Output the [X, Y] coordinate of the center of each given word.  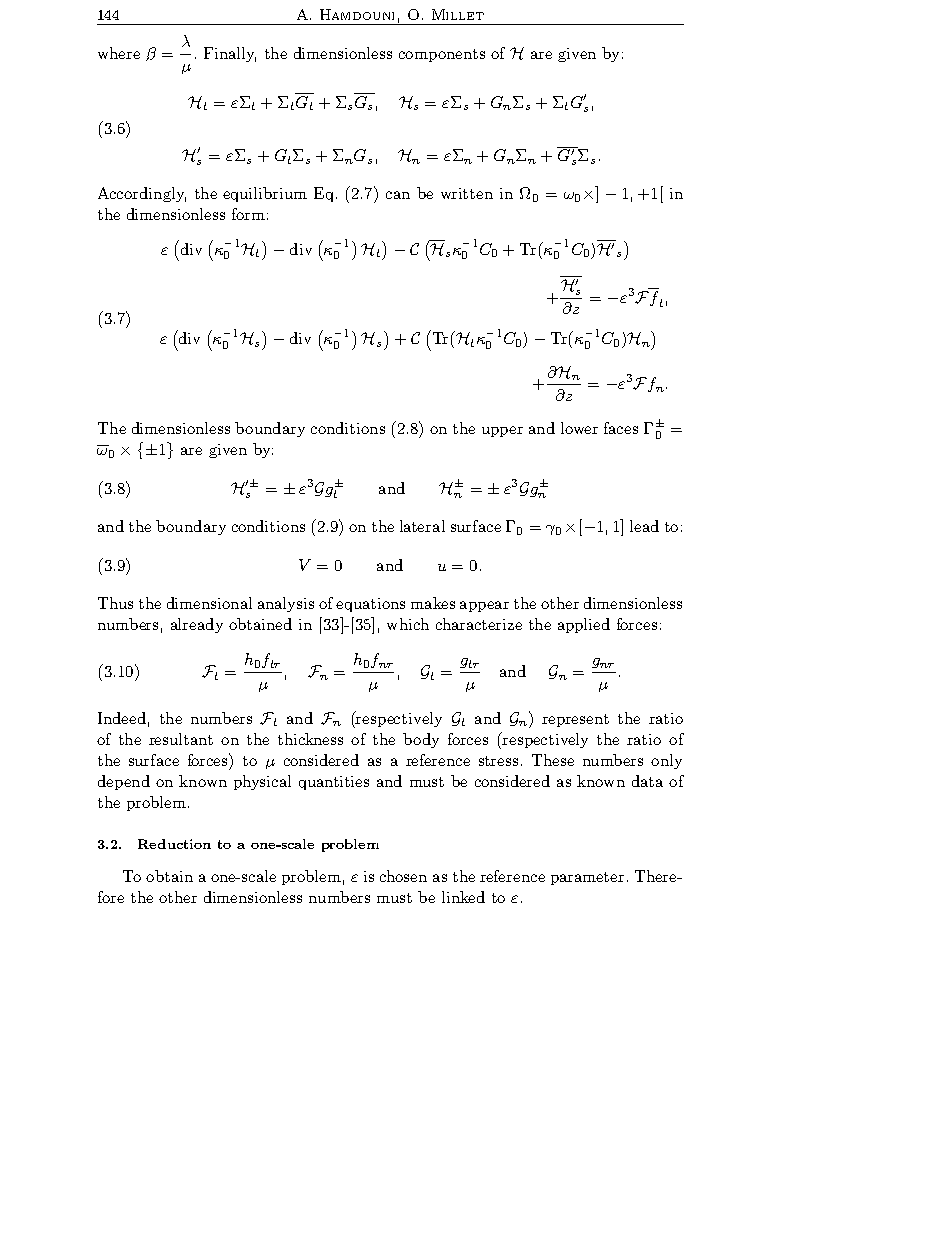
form [248, 214]
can [398, 195]
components [442, 55]
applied [584, 625]
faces [621, 428]
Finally [230, 54]
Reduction [174, 844]
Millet [458, 14]
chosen [403, 876]
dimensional [209, 603]
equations [370, 605]
